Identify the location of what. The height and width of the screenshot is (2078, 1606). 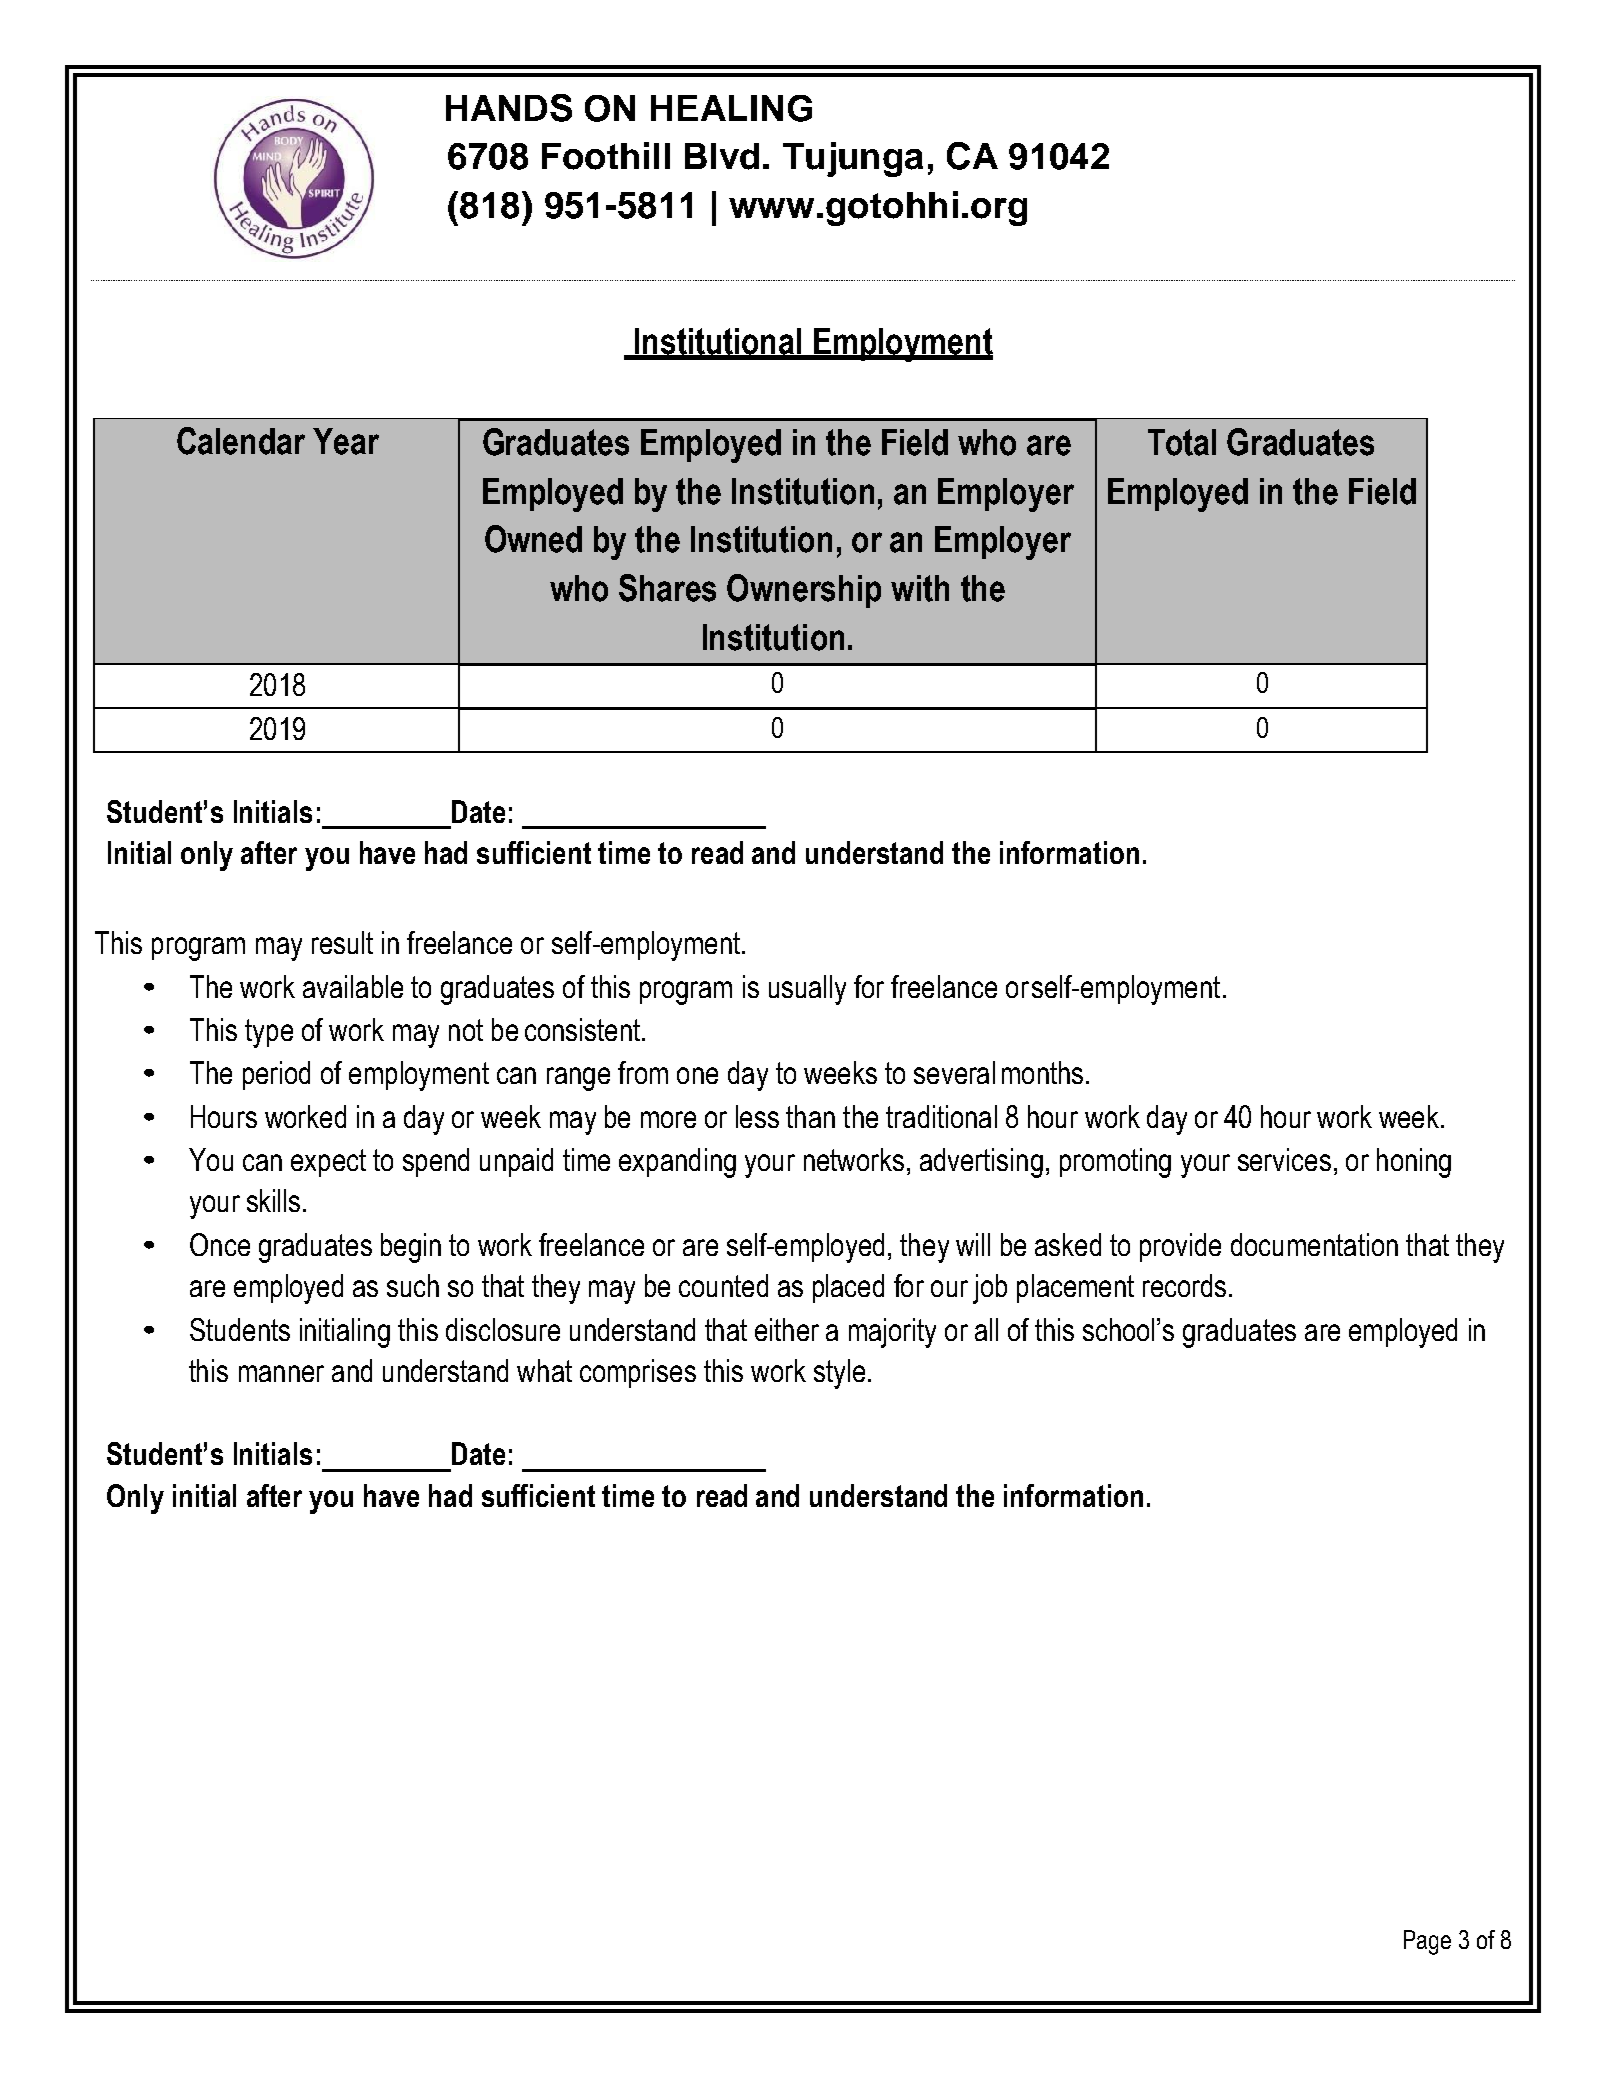
(544, 1370).
